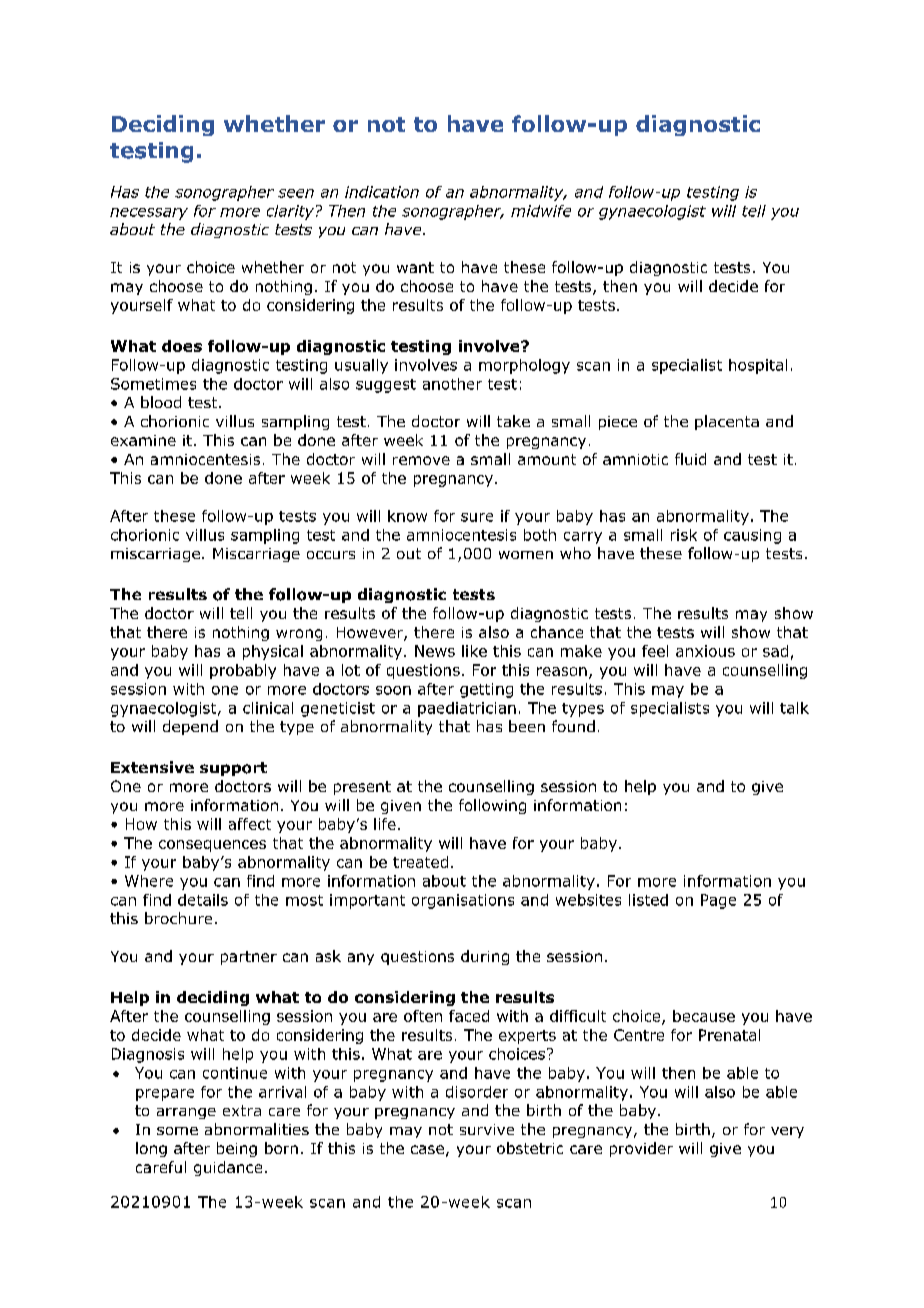  Describe the element at coordinates (526, 555) in the document. I see `women` at that location.
